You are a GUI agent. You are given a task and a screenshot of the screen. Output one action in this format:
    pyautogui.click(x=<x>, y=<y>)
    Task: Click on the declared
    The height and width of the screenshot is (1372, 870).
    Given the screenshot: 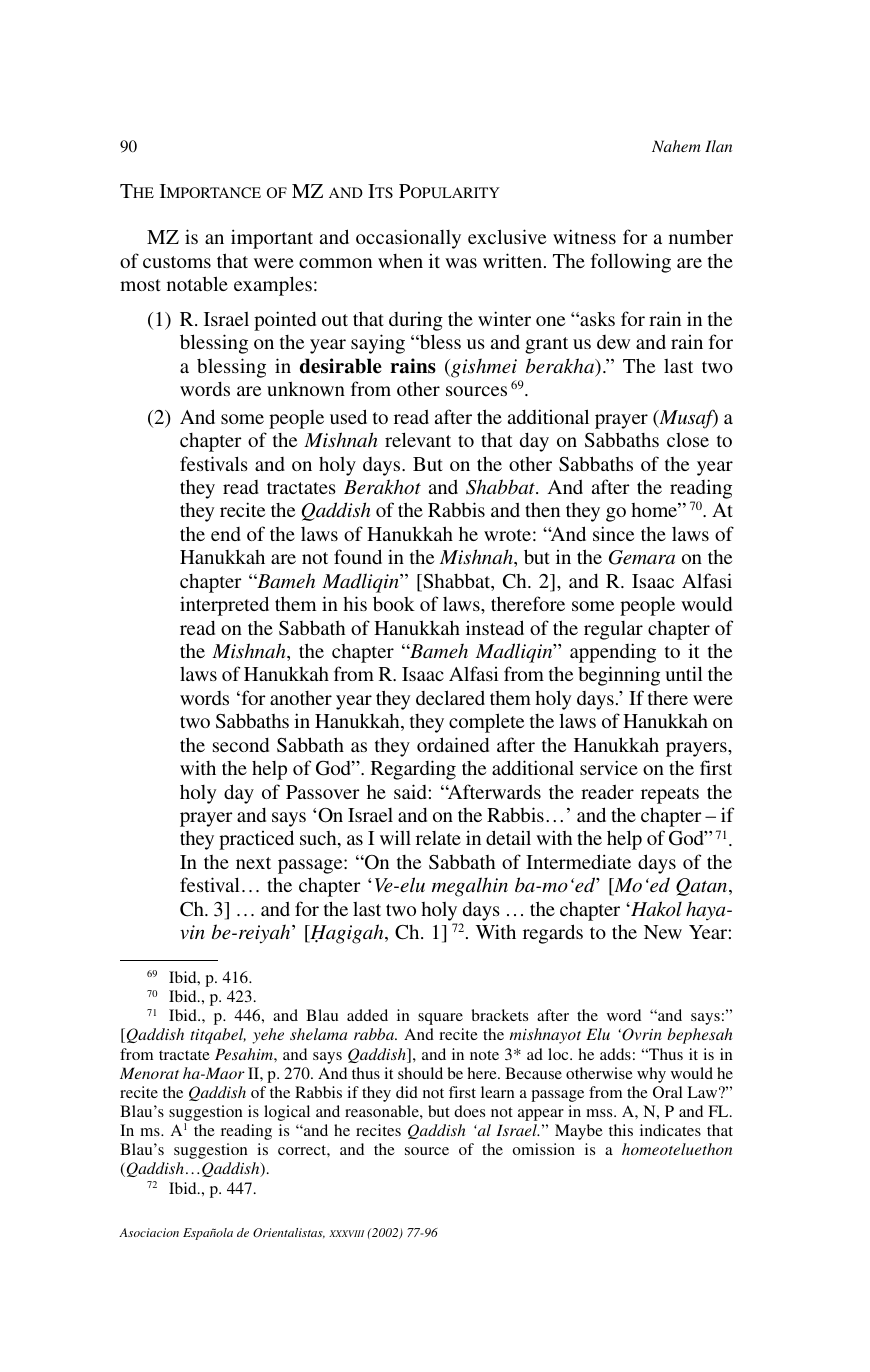 What is the action you would take?
    pyautogui.click(x=450, y=697)
